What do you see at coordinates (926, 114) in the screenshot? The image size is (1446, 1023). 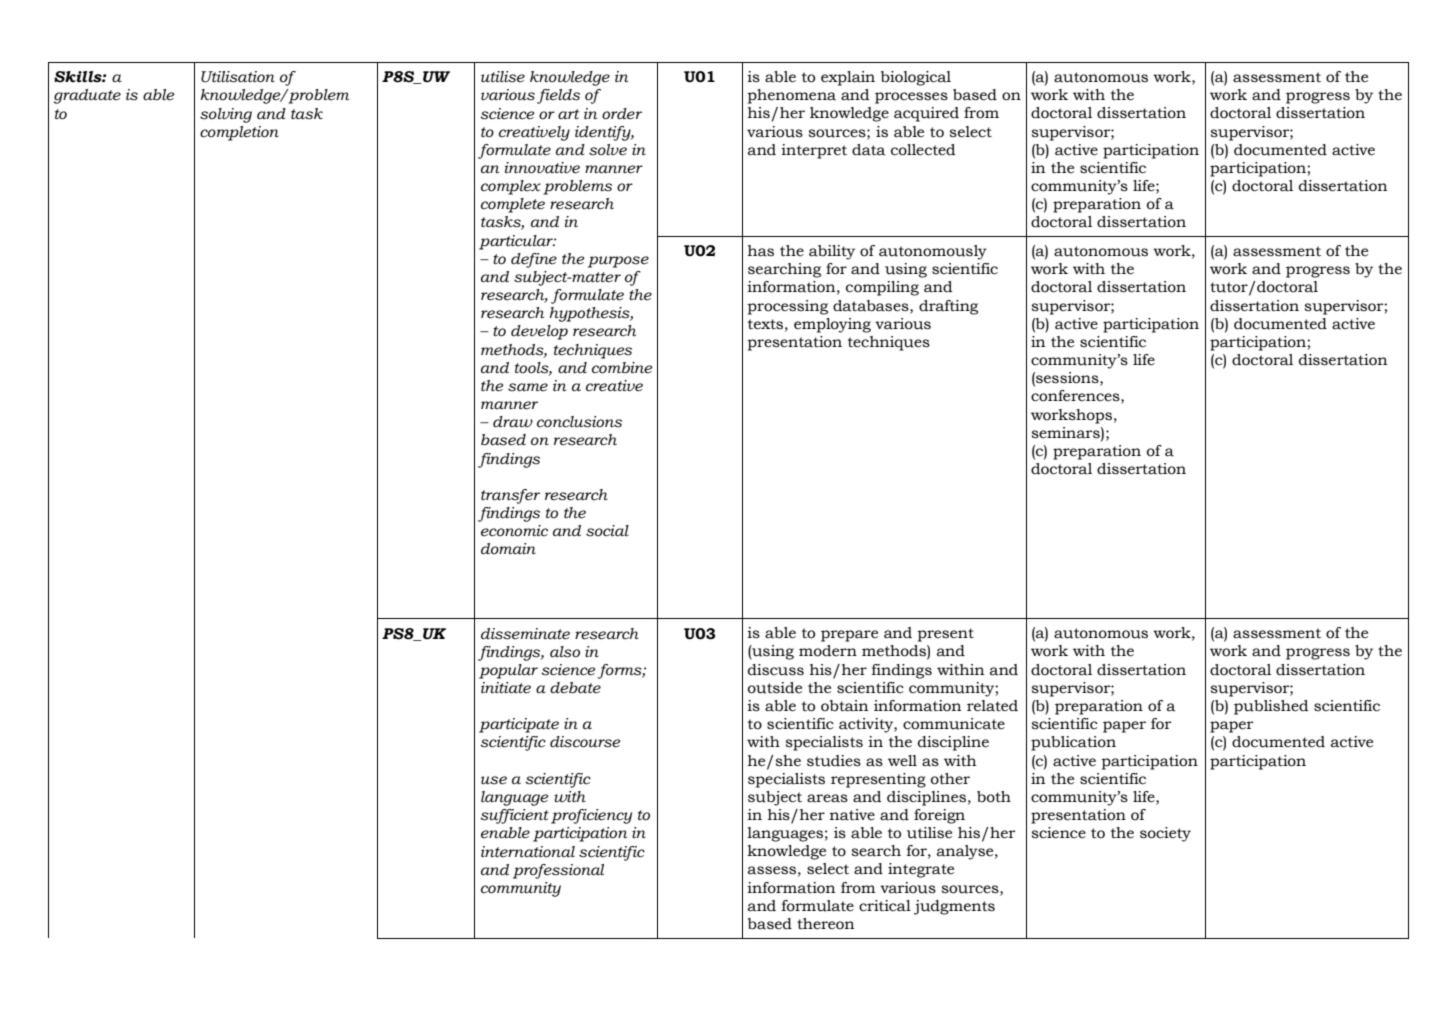 I see `acquired` at bounding box center [926, 114].
